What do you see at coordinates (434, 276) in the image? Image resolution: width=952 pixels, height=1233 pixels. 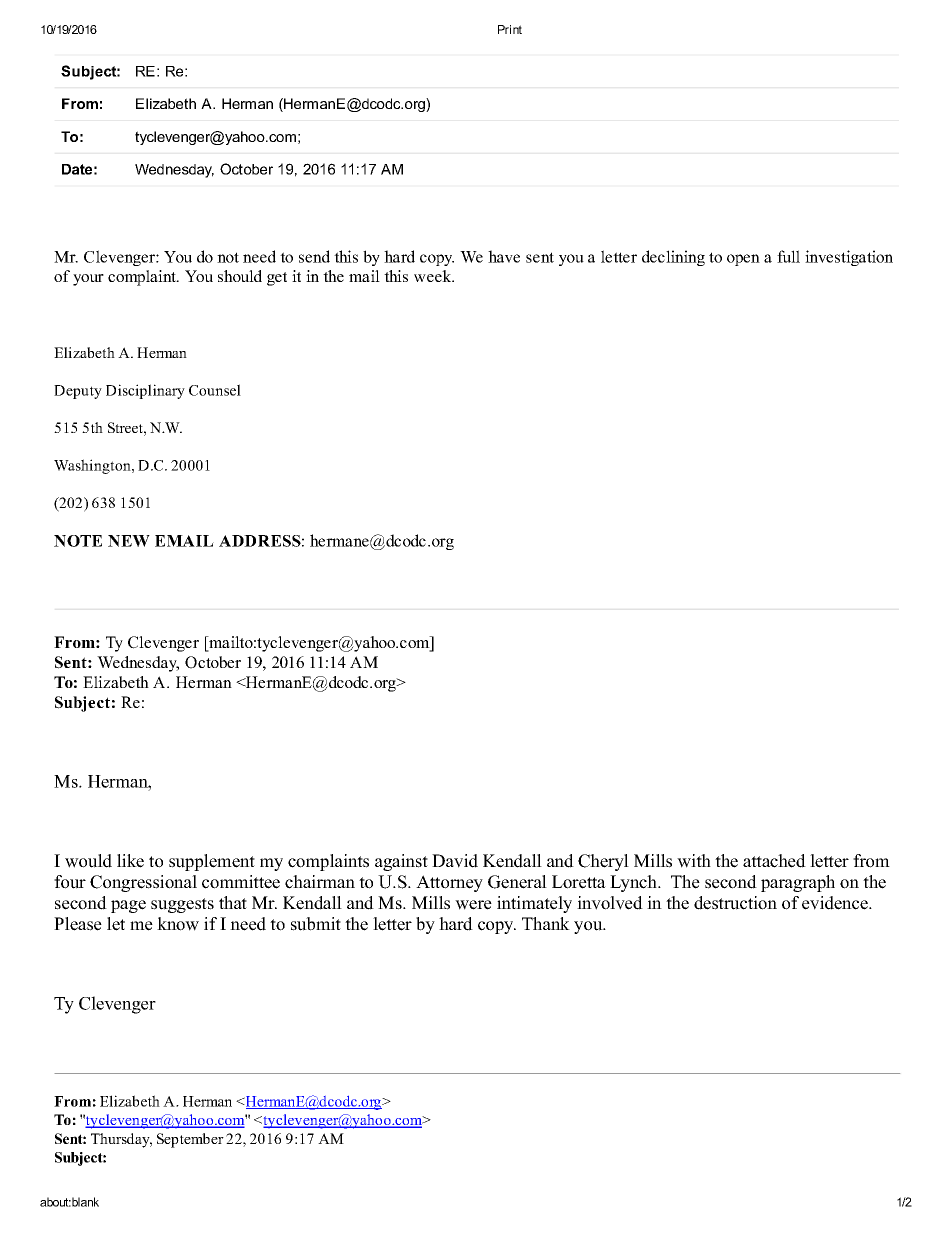 I see `week` at bounding box center [434, 276].
